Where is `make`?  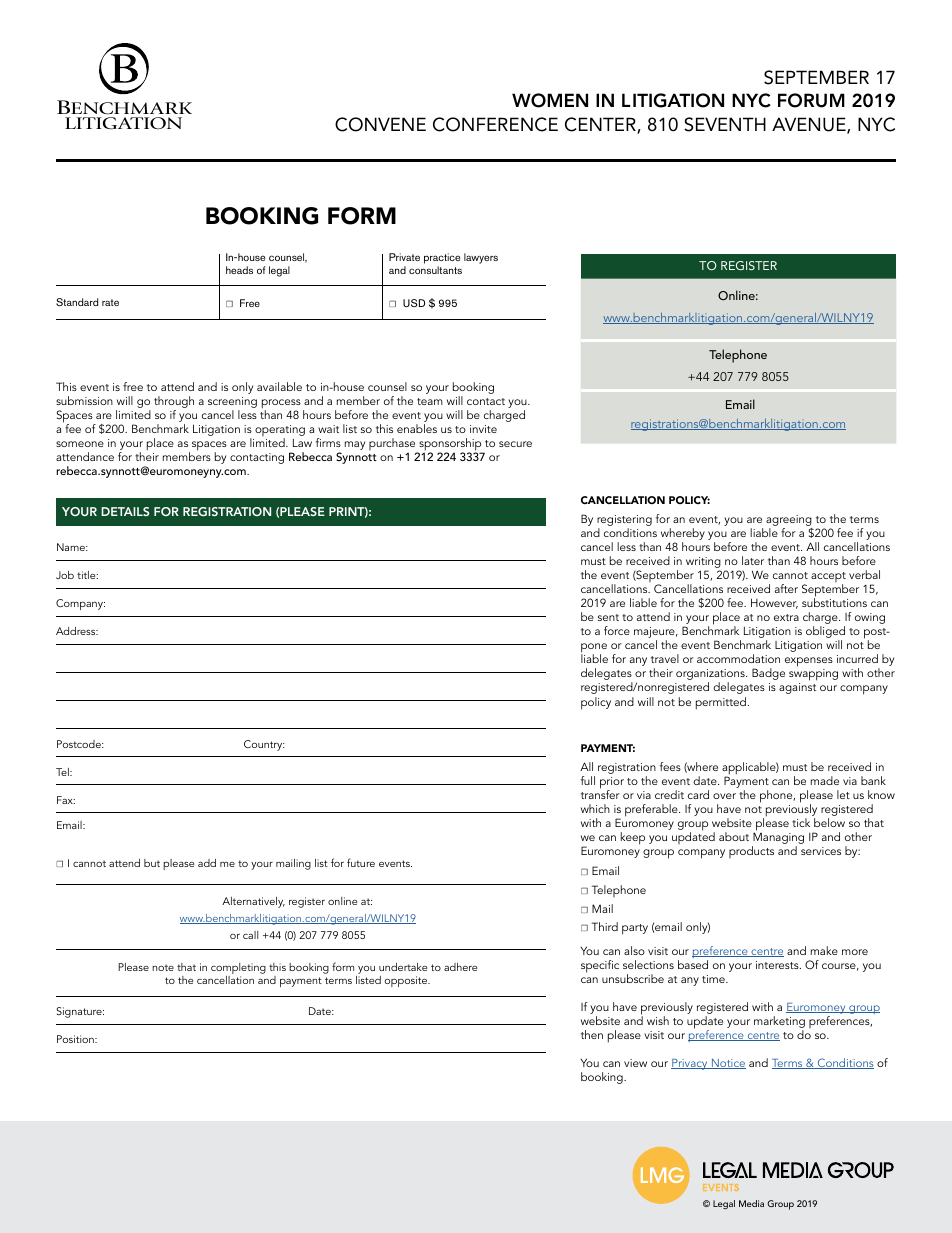 make is located at coordinates (824, 950).
